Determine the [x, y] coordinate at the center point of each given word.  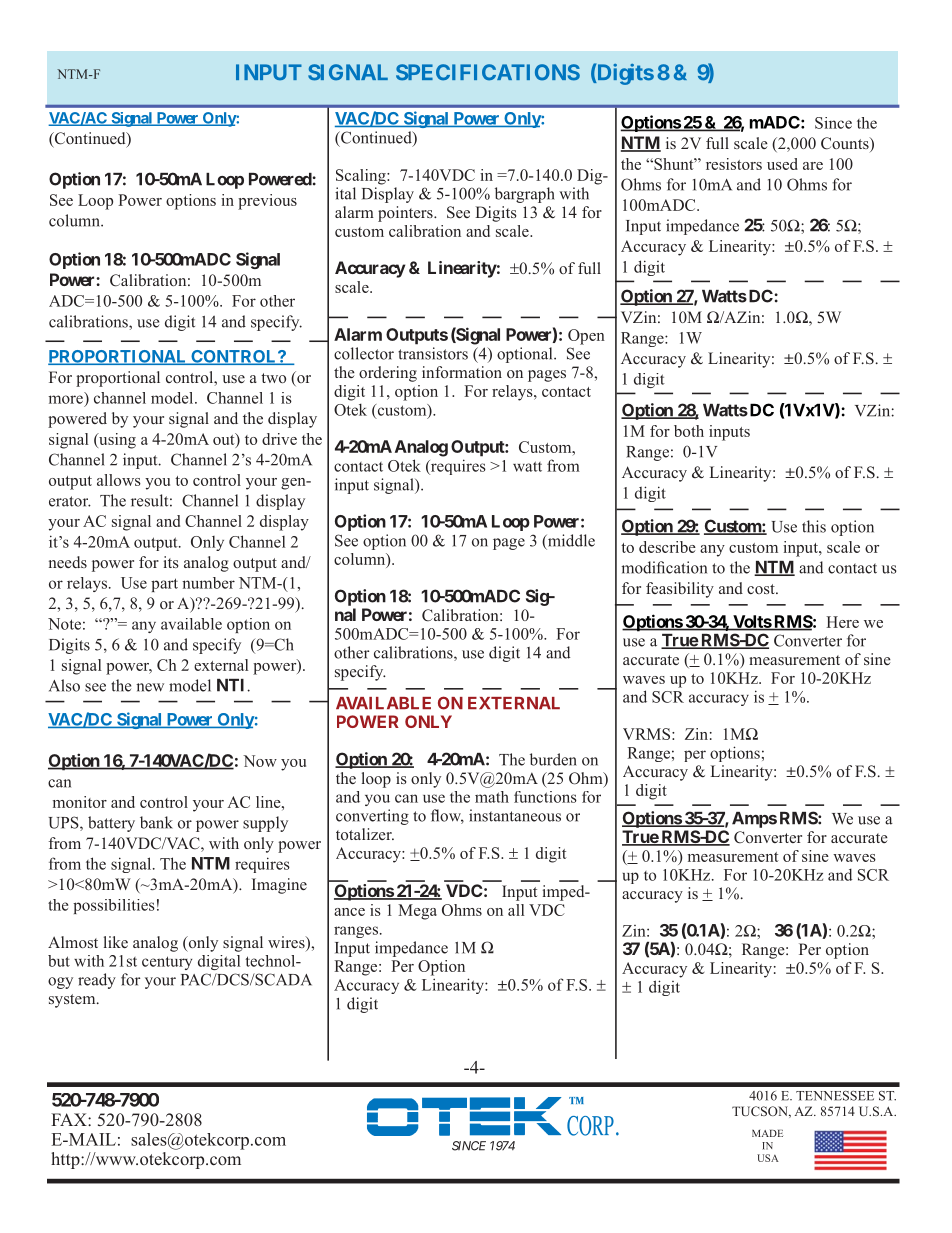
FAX [70, 1119]
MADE [767, 1133]
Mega [417, 912]
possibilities [114, 906]
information [462, 372]
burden [553, 759]
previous [267, 202]
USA [768, 1158]
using [116, 441]
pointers [406, 214]
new [150, 687]
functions [545, 797]
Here [842, 622]
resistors [734, 164]
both [689, 431]
